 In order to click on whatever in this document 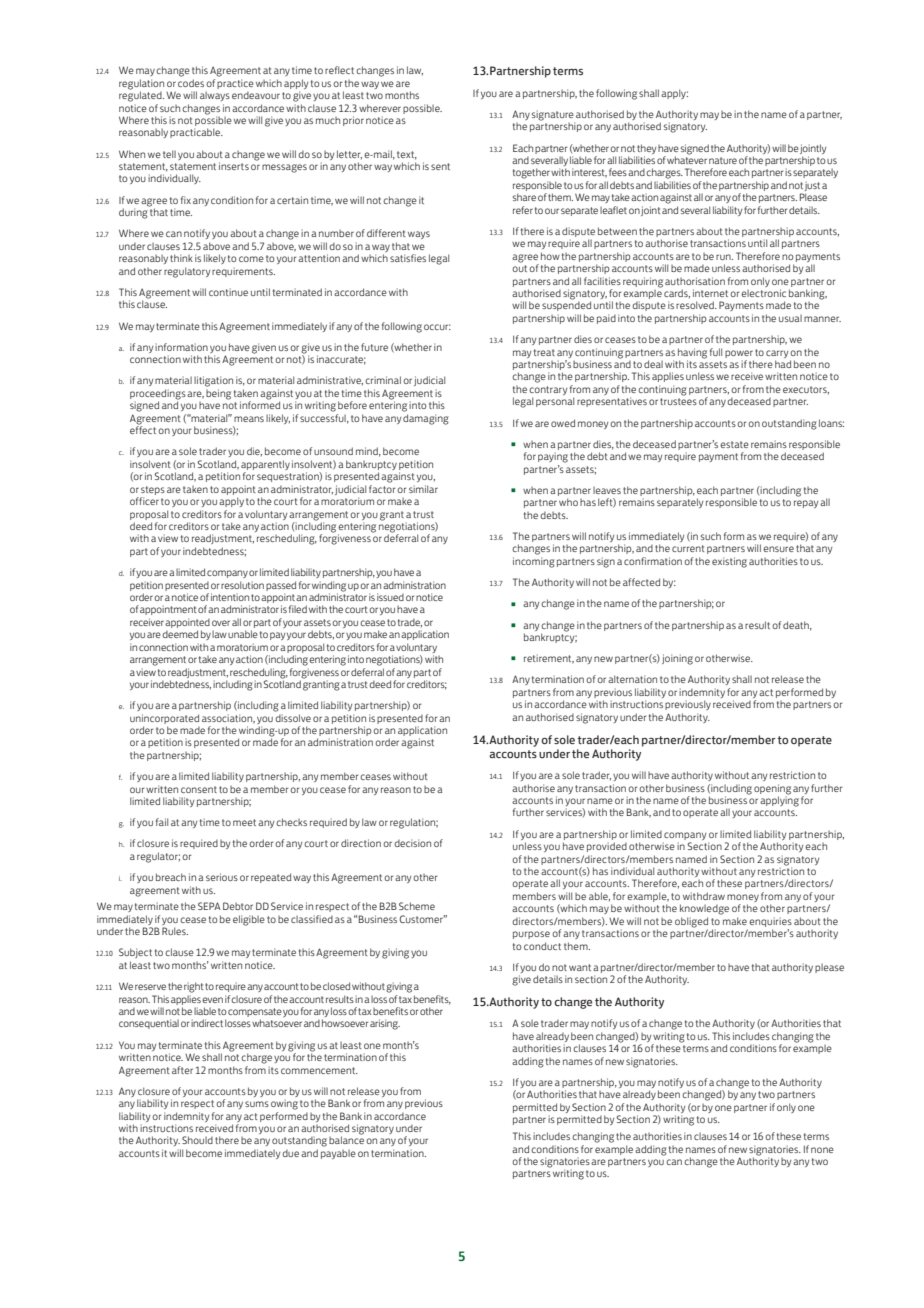, I will do `click(687, 159)`.
